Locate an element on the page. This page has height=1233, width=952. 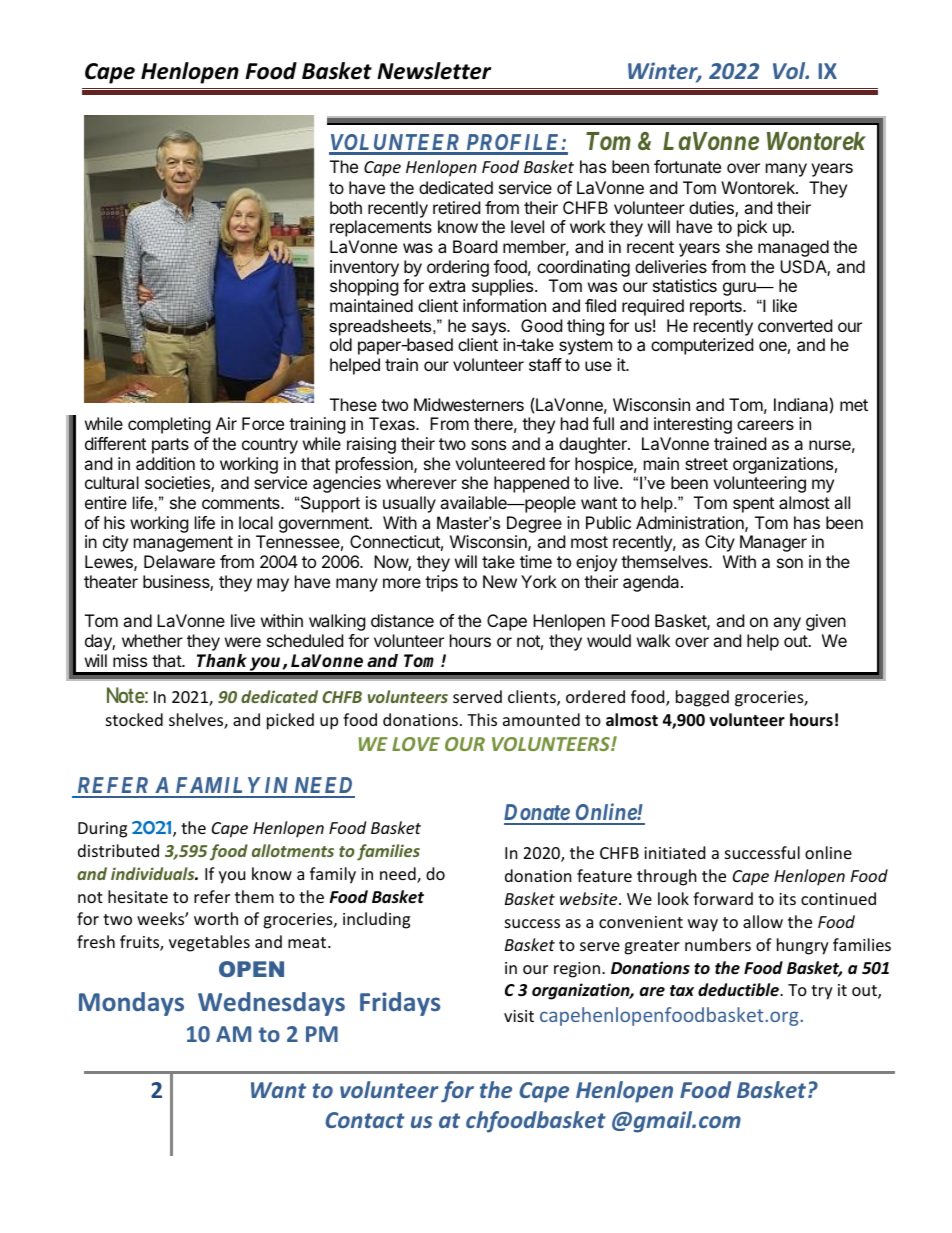
completing is located at coordinates (169, 425).
